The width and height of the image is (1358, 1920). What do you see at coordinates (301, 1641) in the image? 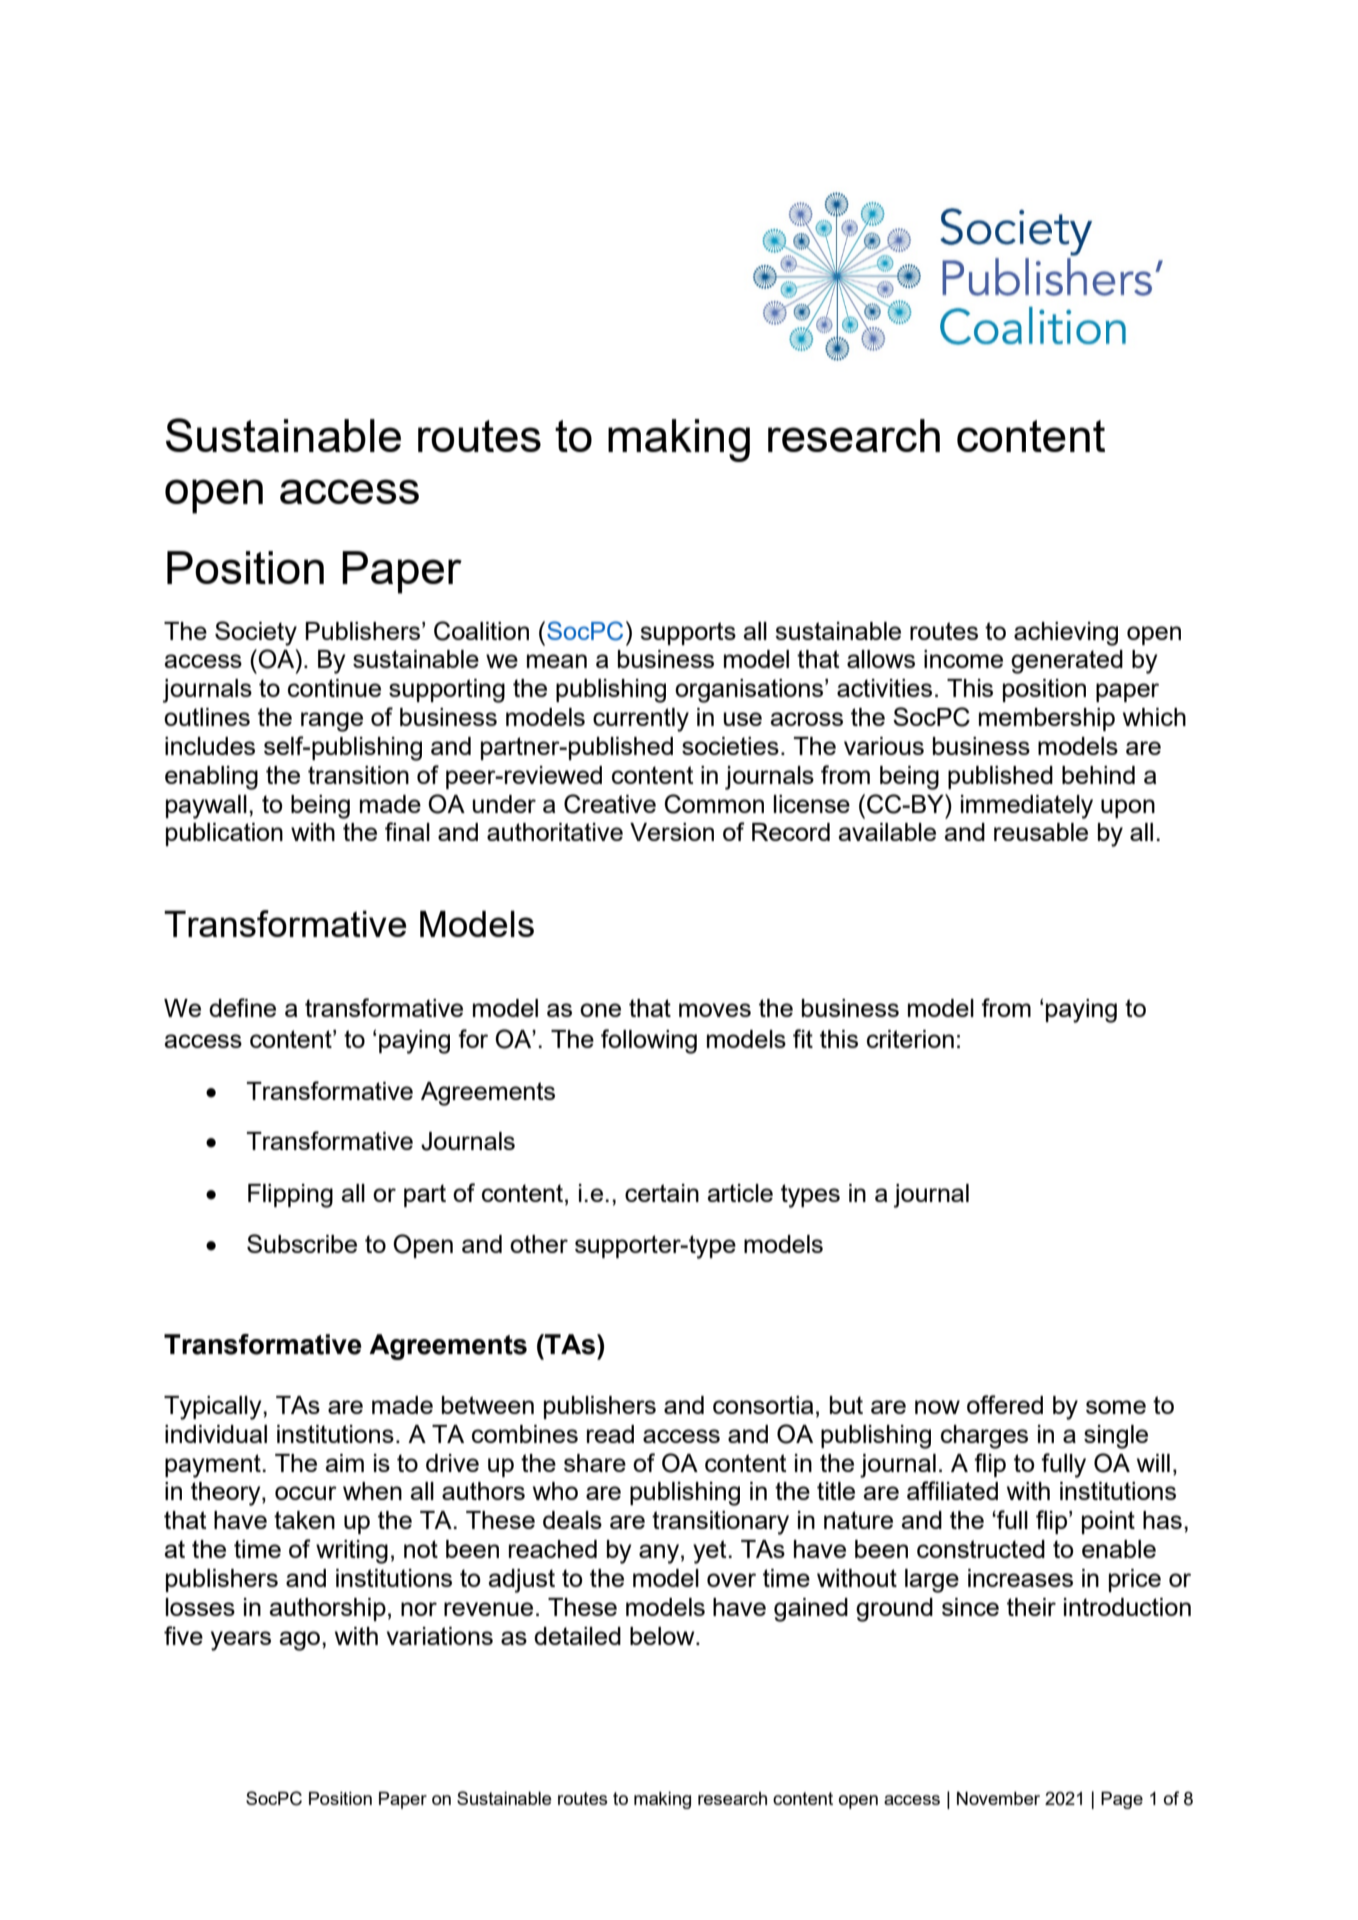
I see `ago` at bounding box center [301, 1641].
